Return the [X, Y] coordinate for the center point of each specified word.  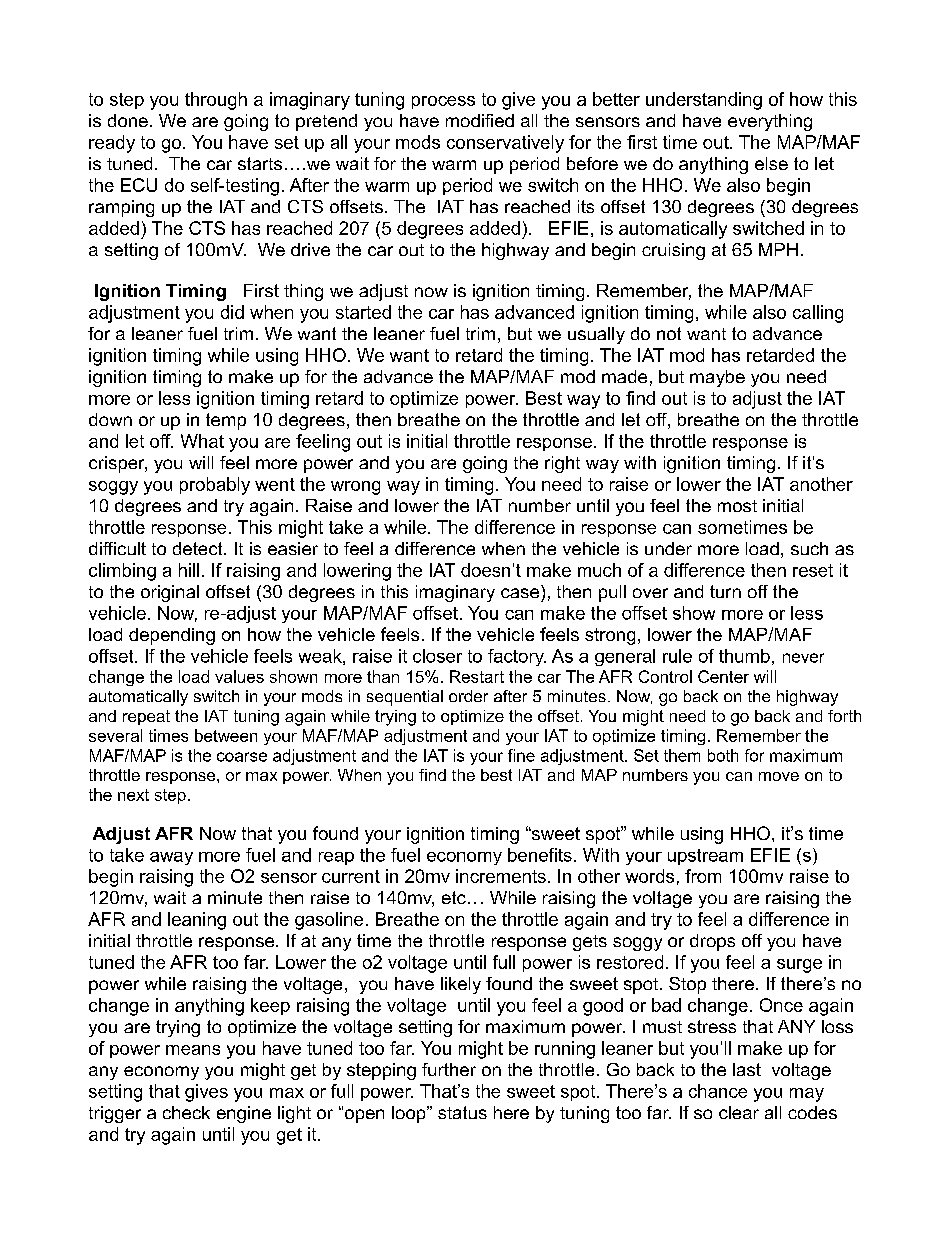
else [771, 163]
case [520, 593]
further [449, 1069]
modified [480, 120]
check [186, 1112]
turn [725, 591]
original [170, 593]
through [216, 101]
